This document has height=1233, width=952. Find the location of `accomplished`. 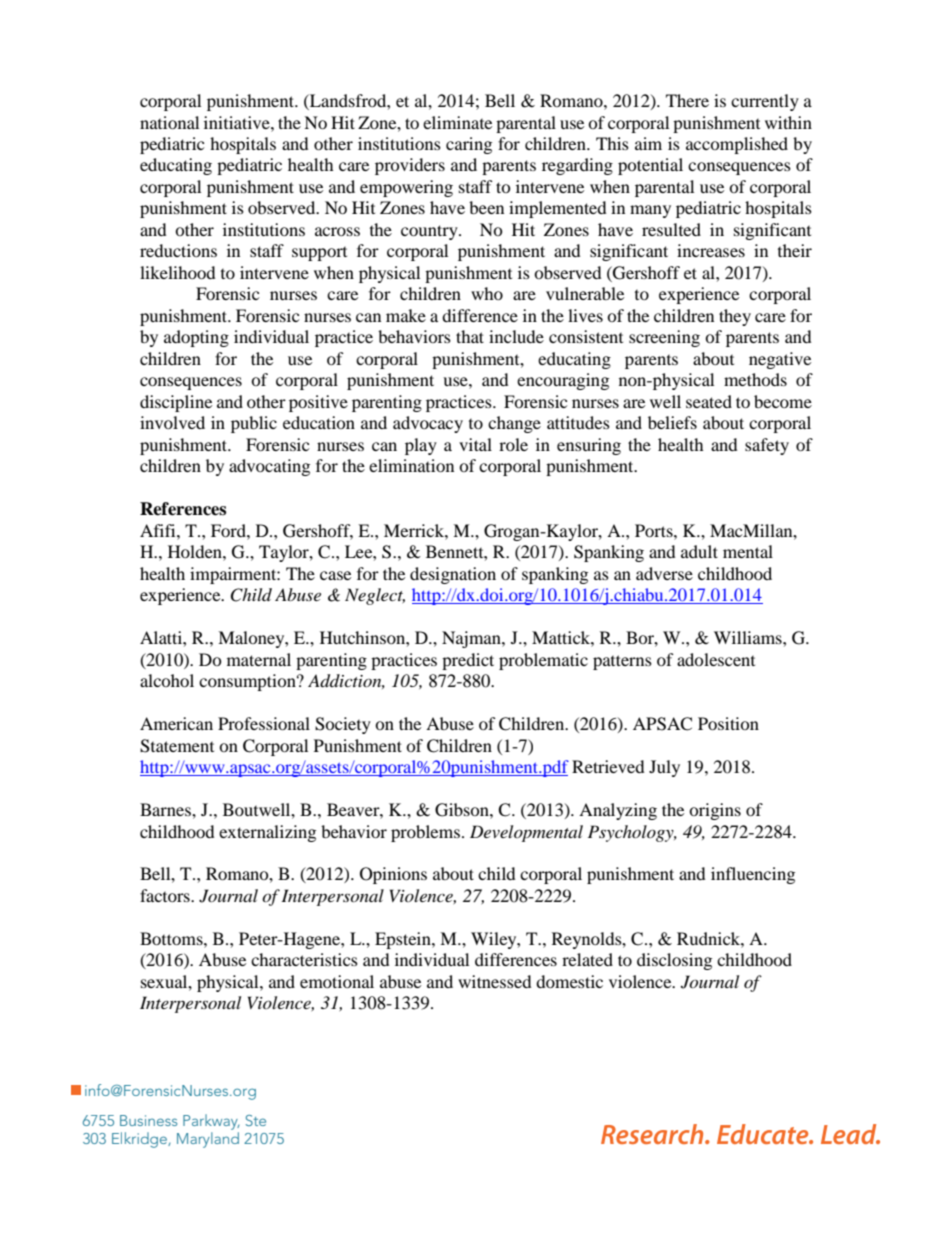

accomplished is located at coordinates (737, 145).
